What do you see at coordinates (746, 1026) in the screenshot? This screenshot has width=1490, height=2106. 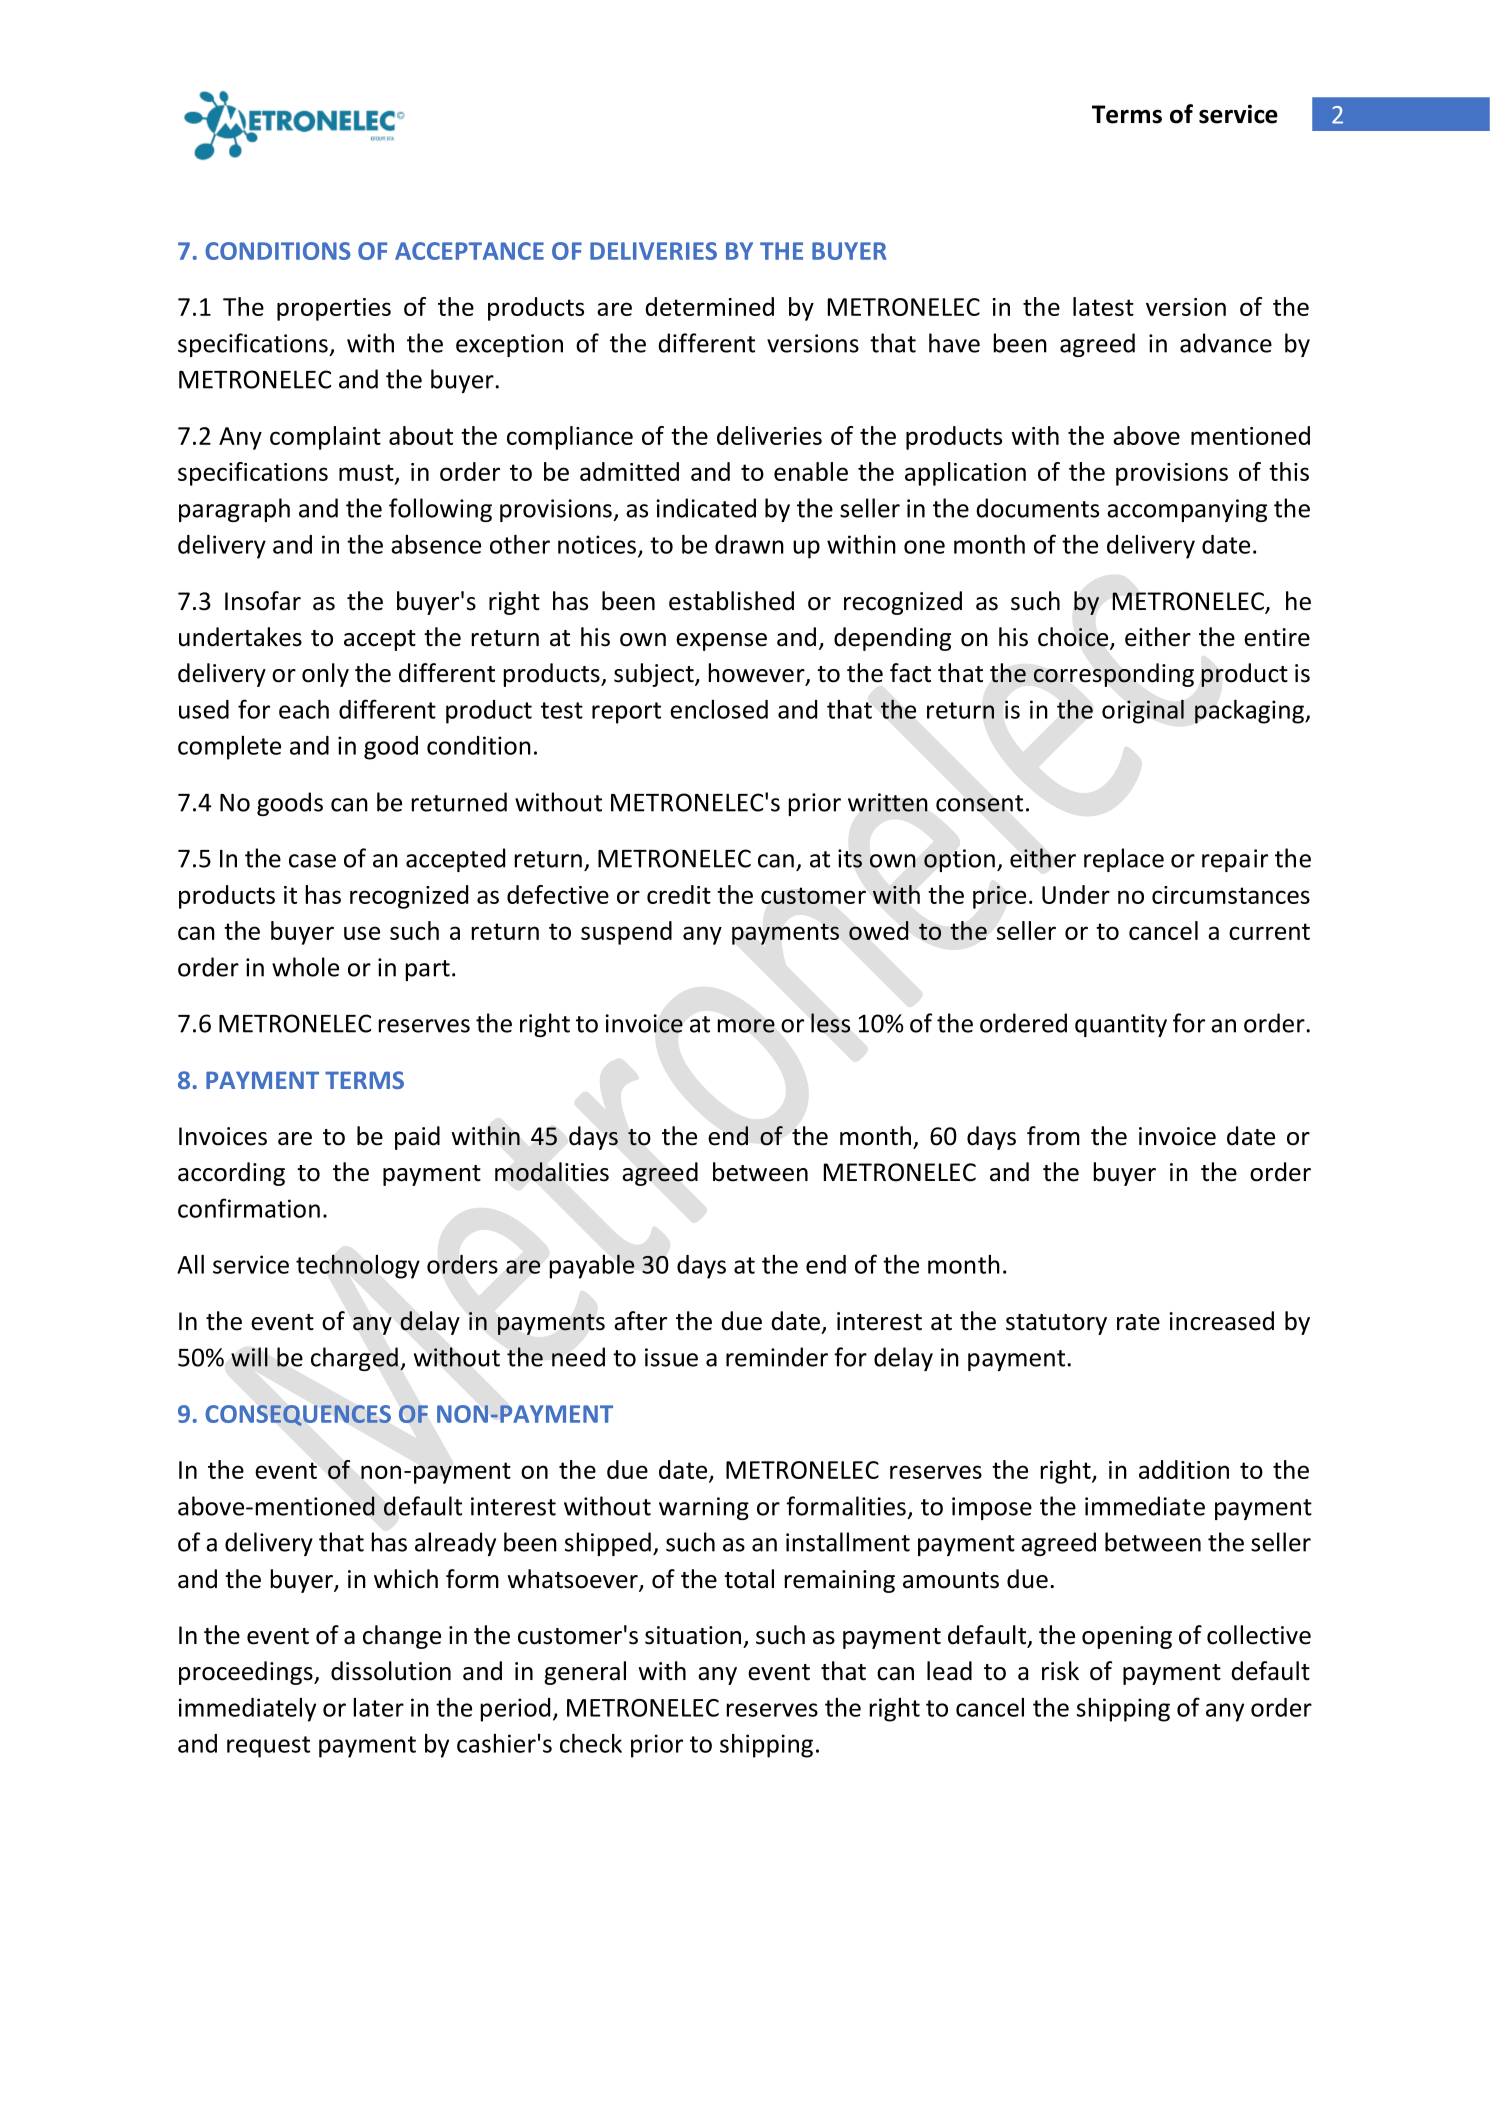 I see `more` at bounding box center [746, 1026].
